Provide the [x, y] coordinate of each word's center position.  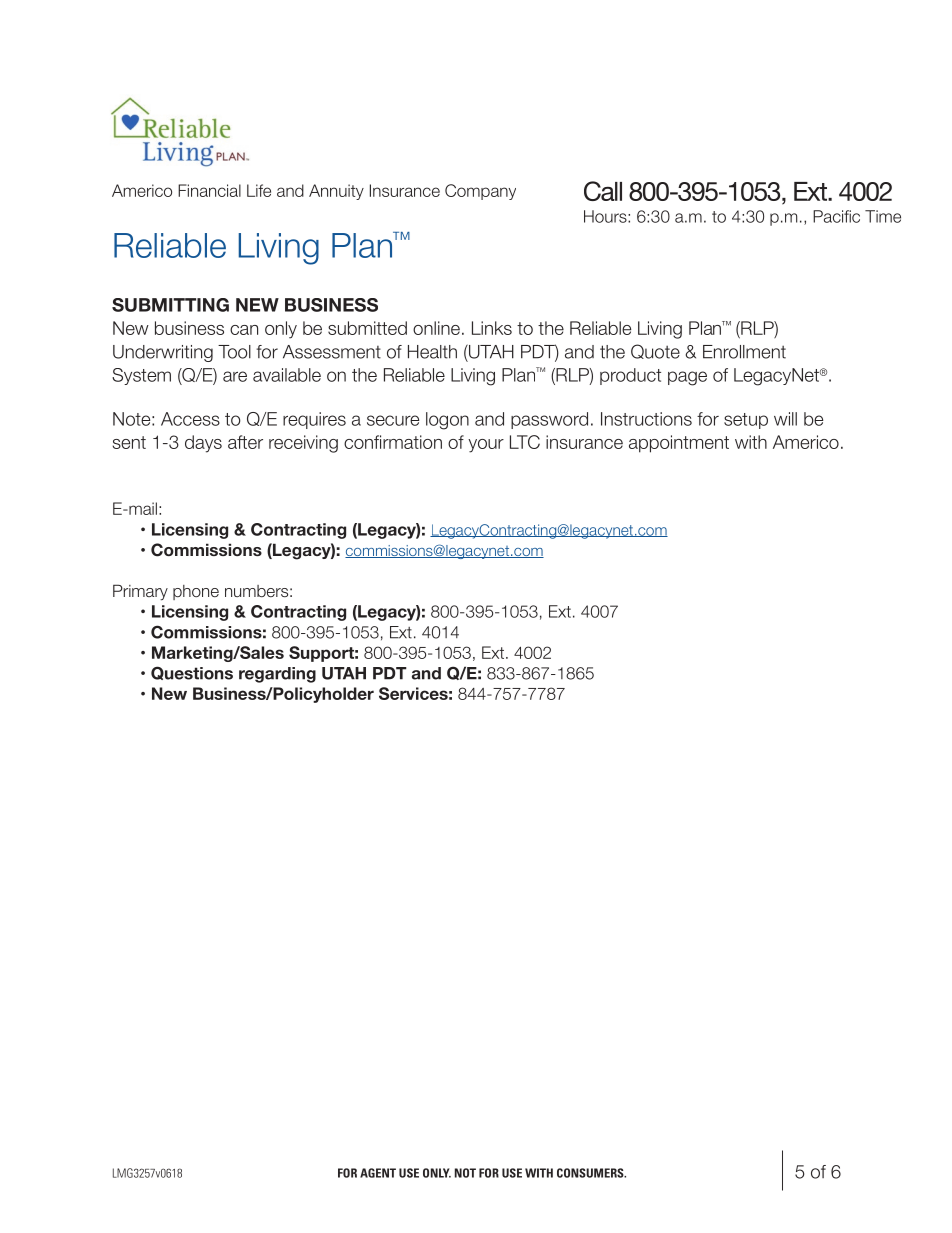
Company [480, 192]
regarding [277, 675]
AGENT [378, 1173]
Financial [209, 190]
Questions [192, 673]
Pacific [836, 216]
